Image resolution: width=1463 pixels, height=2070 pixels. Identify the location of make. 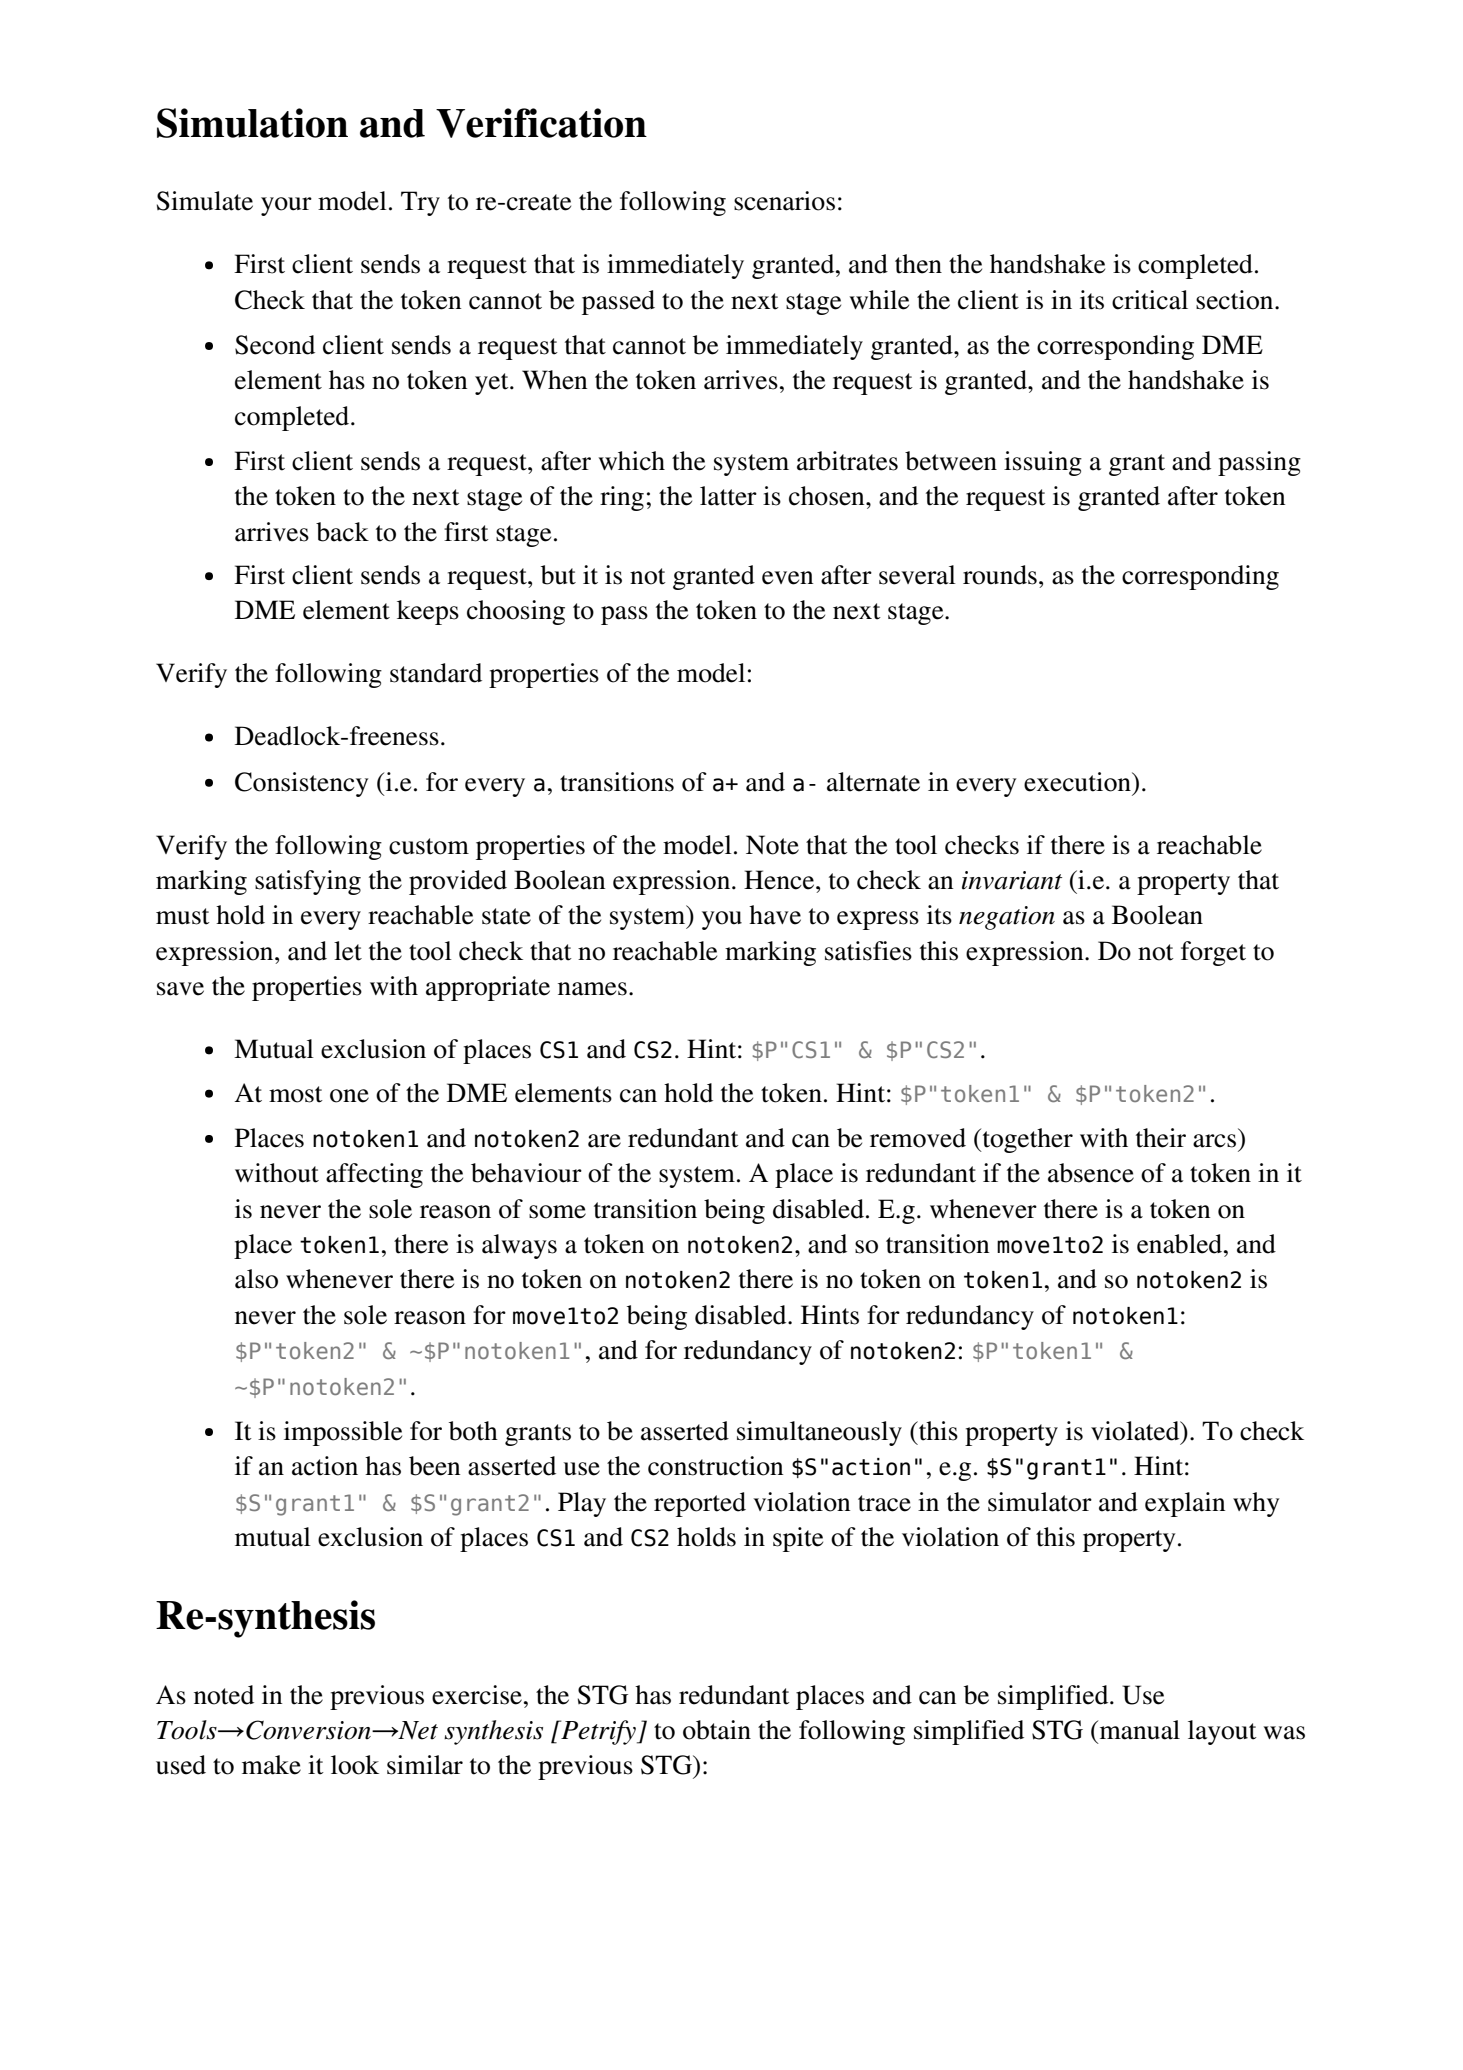
(271, 1765).
